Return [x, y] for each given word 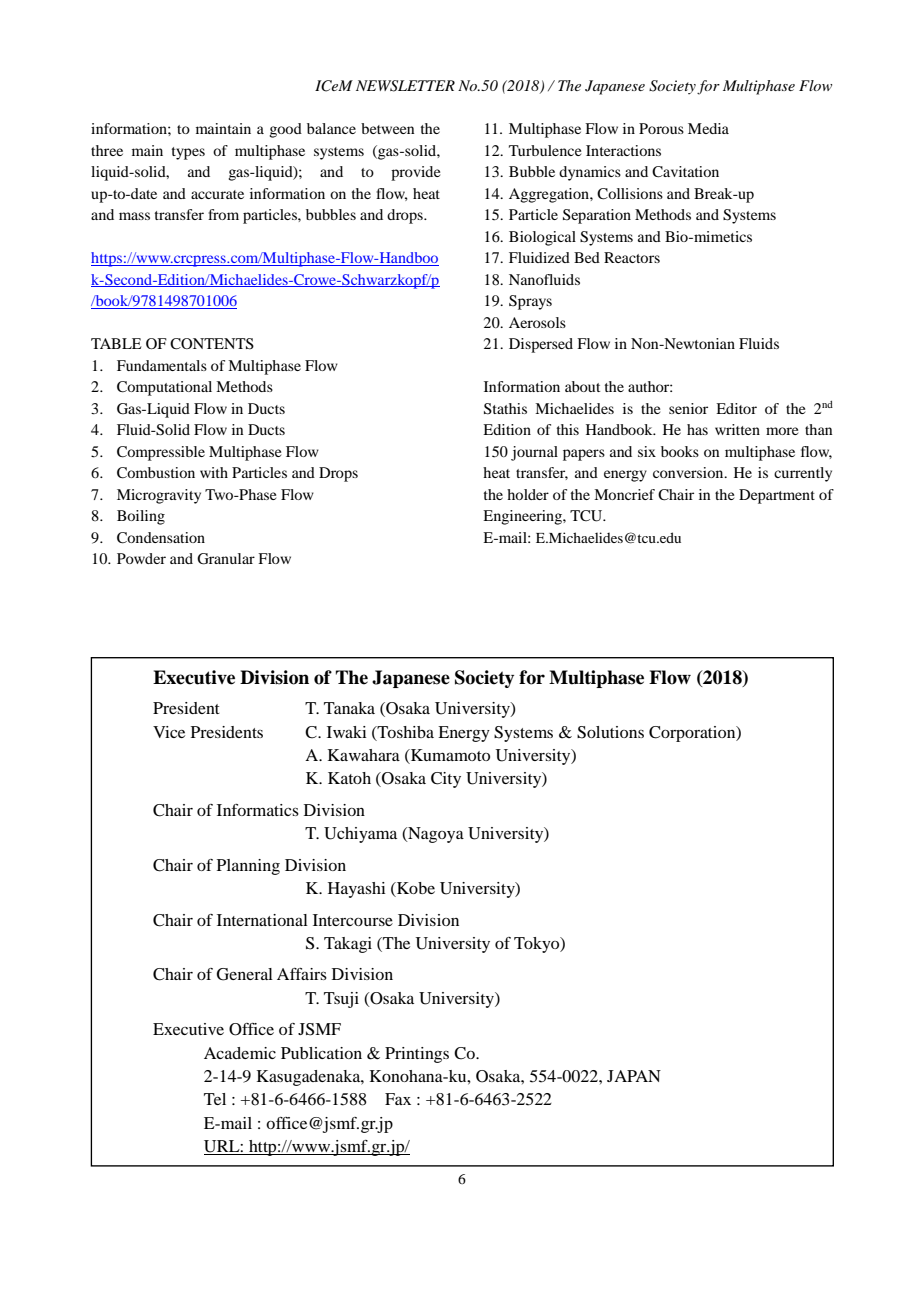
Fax [398, 1099]
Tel [215, 1099]
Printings [417, 1055]
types [188, 153]
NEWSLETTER [405, 86]
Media [708, 128]
